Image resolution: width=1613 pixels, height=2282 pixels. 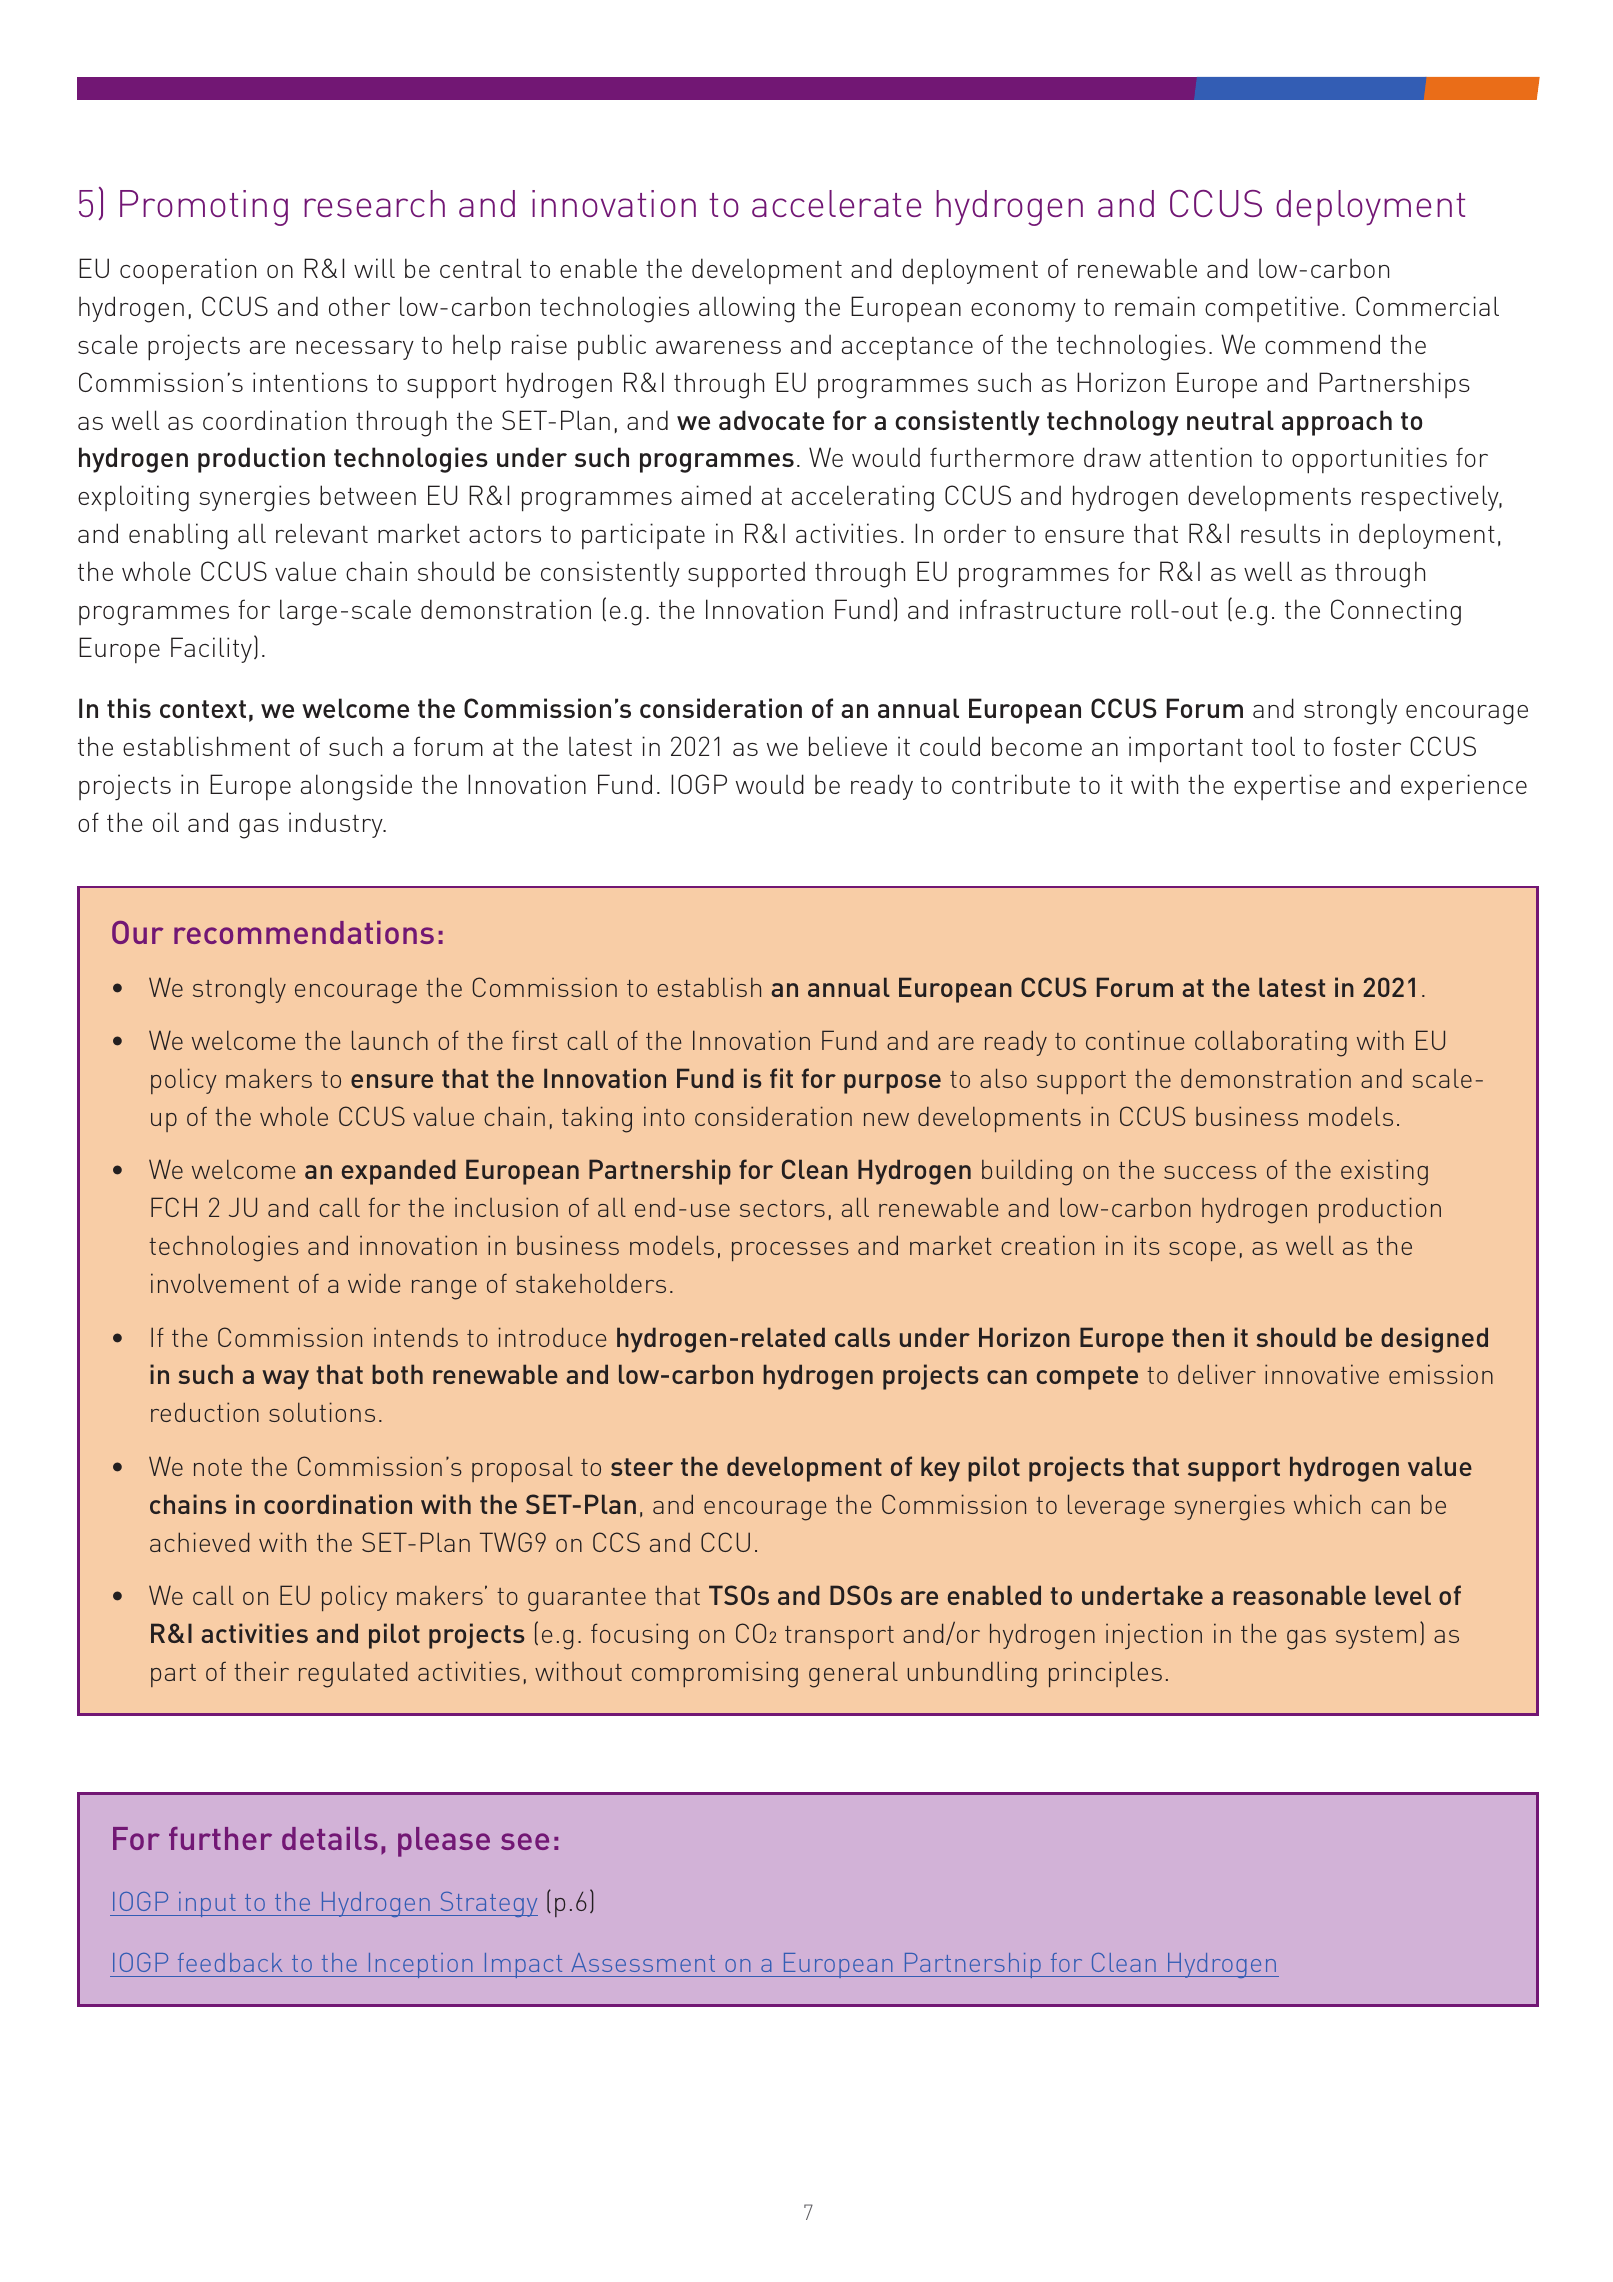 What do you see at coordinates (374, 268) in the image?
I see `will` at bounding box center [374, 268].
